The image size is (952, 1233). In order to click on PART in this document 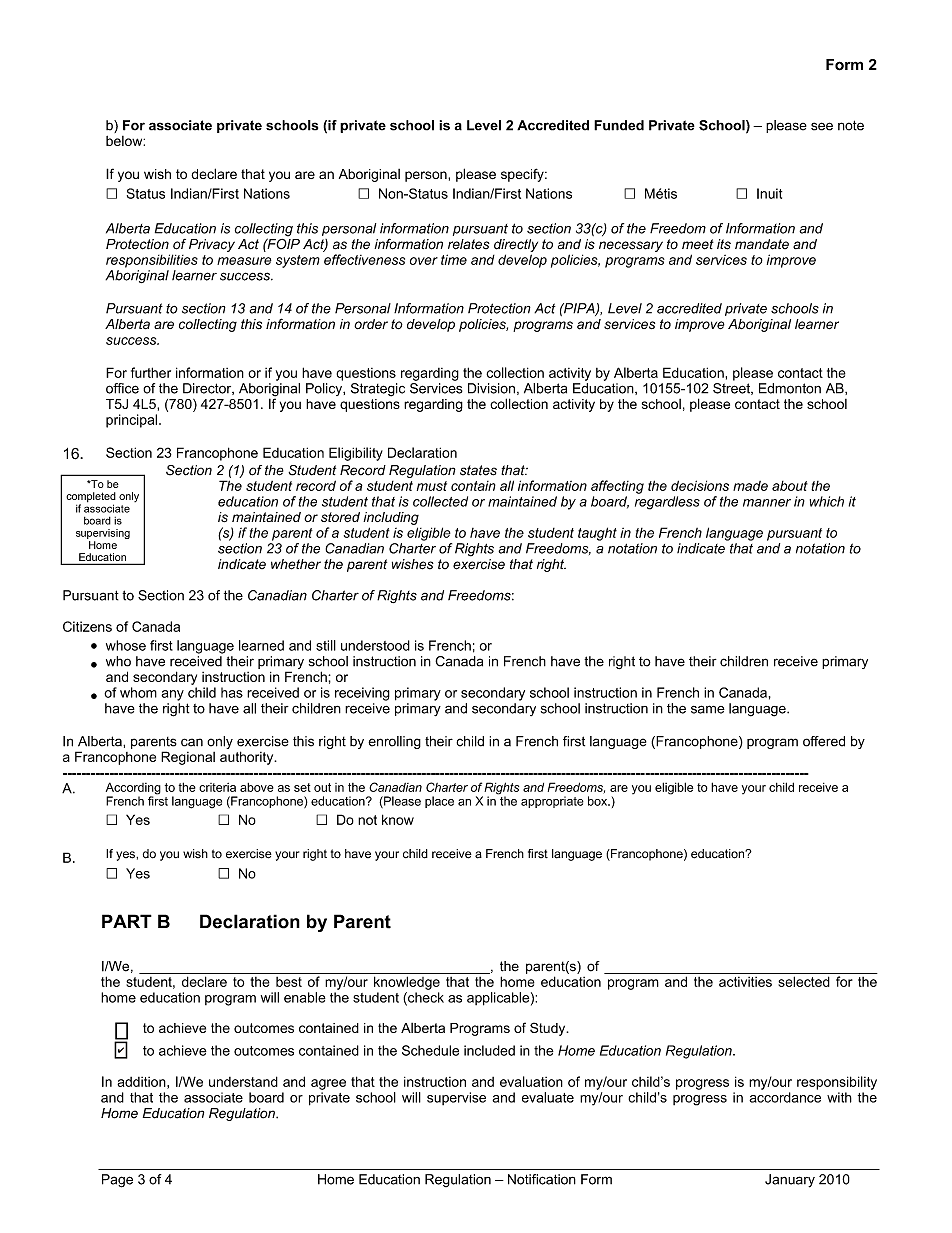, I will do `click(127, 921)`.
